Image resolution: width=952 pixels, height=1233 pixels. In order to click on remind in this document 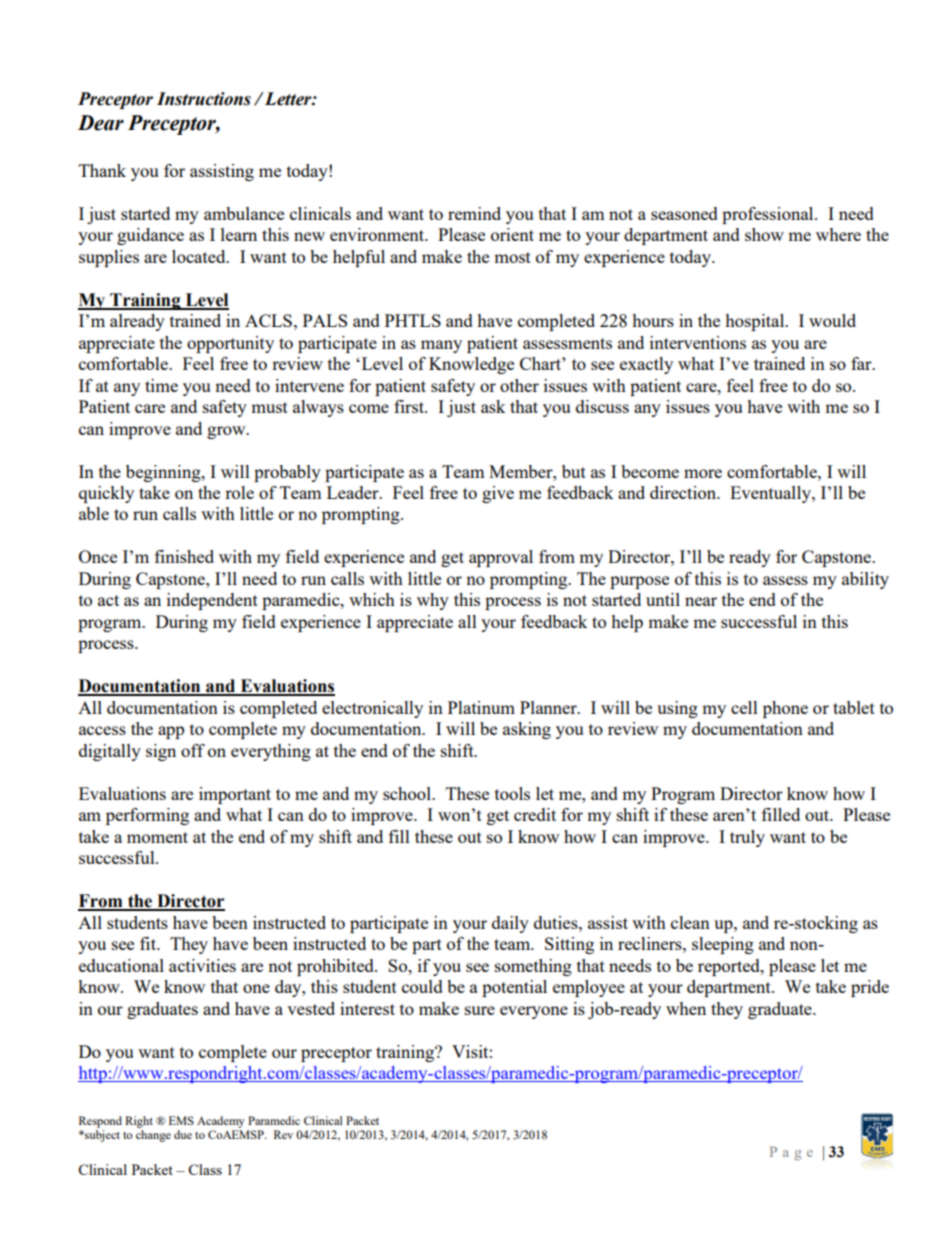, I will do `click(474, 213)`.
